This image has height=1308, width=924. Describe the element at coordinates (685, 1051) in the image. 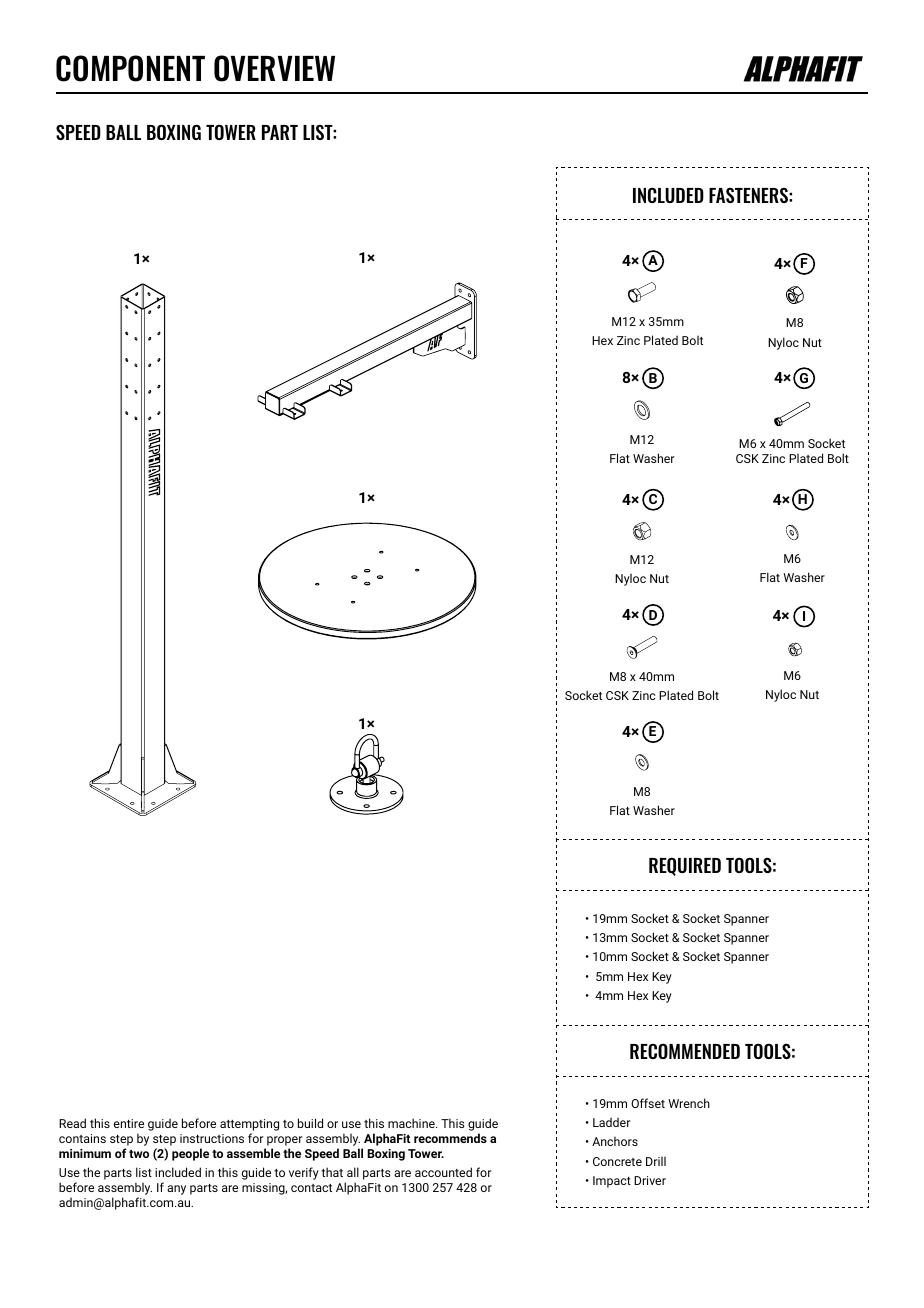

I see `RECOMMENDED` at that location.
